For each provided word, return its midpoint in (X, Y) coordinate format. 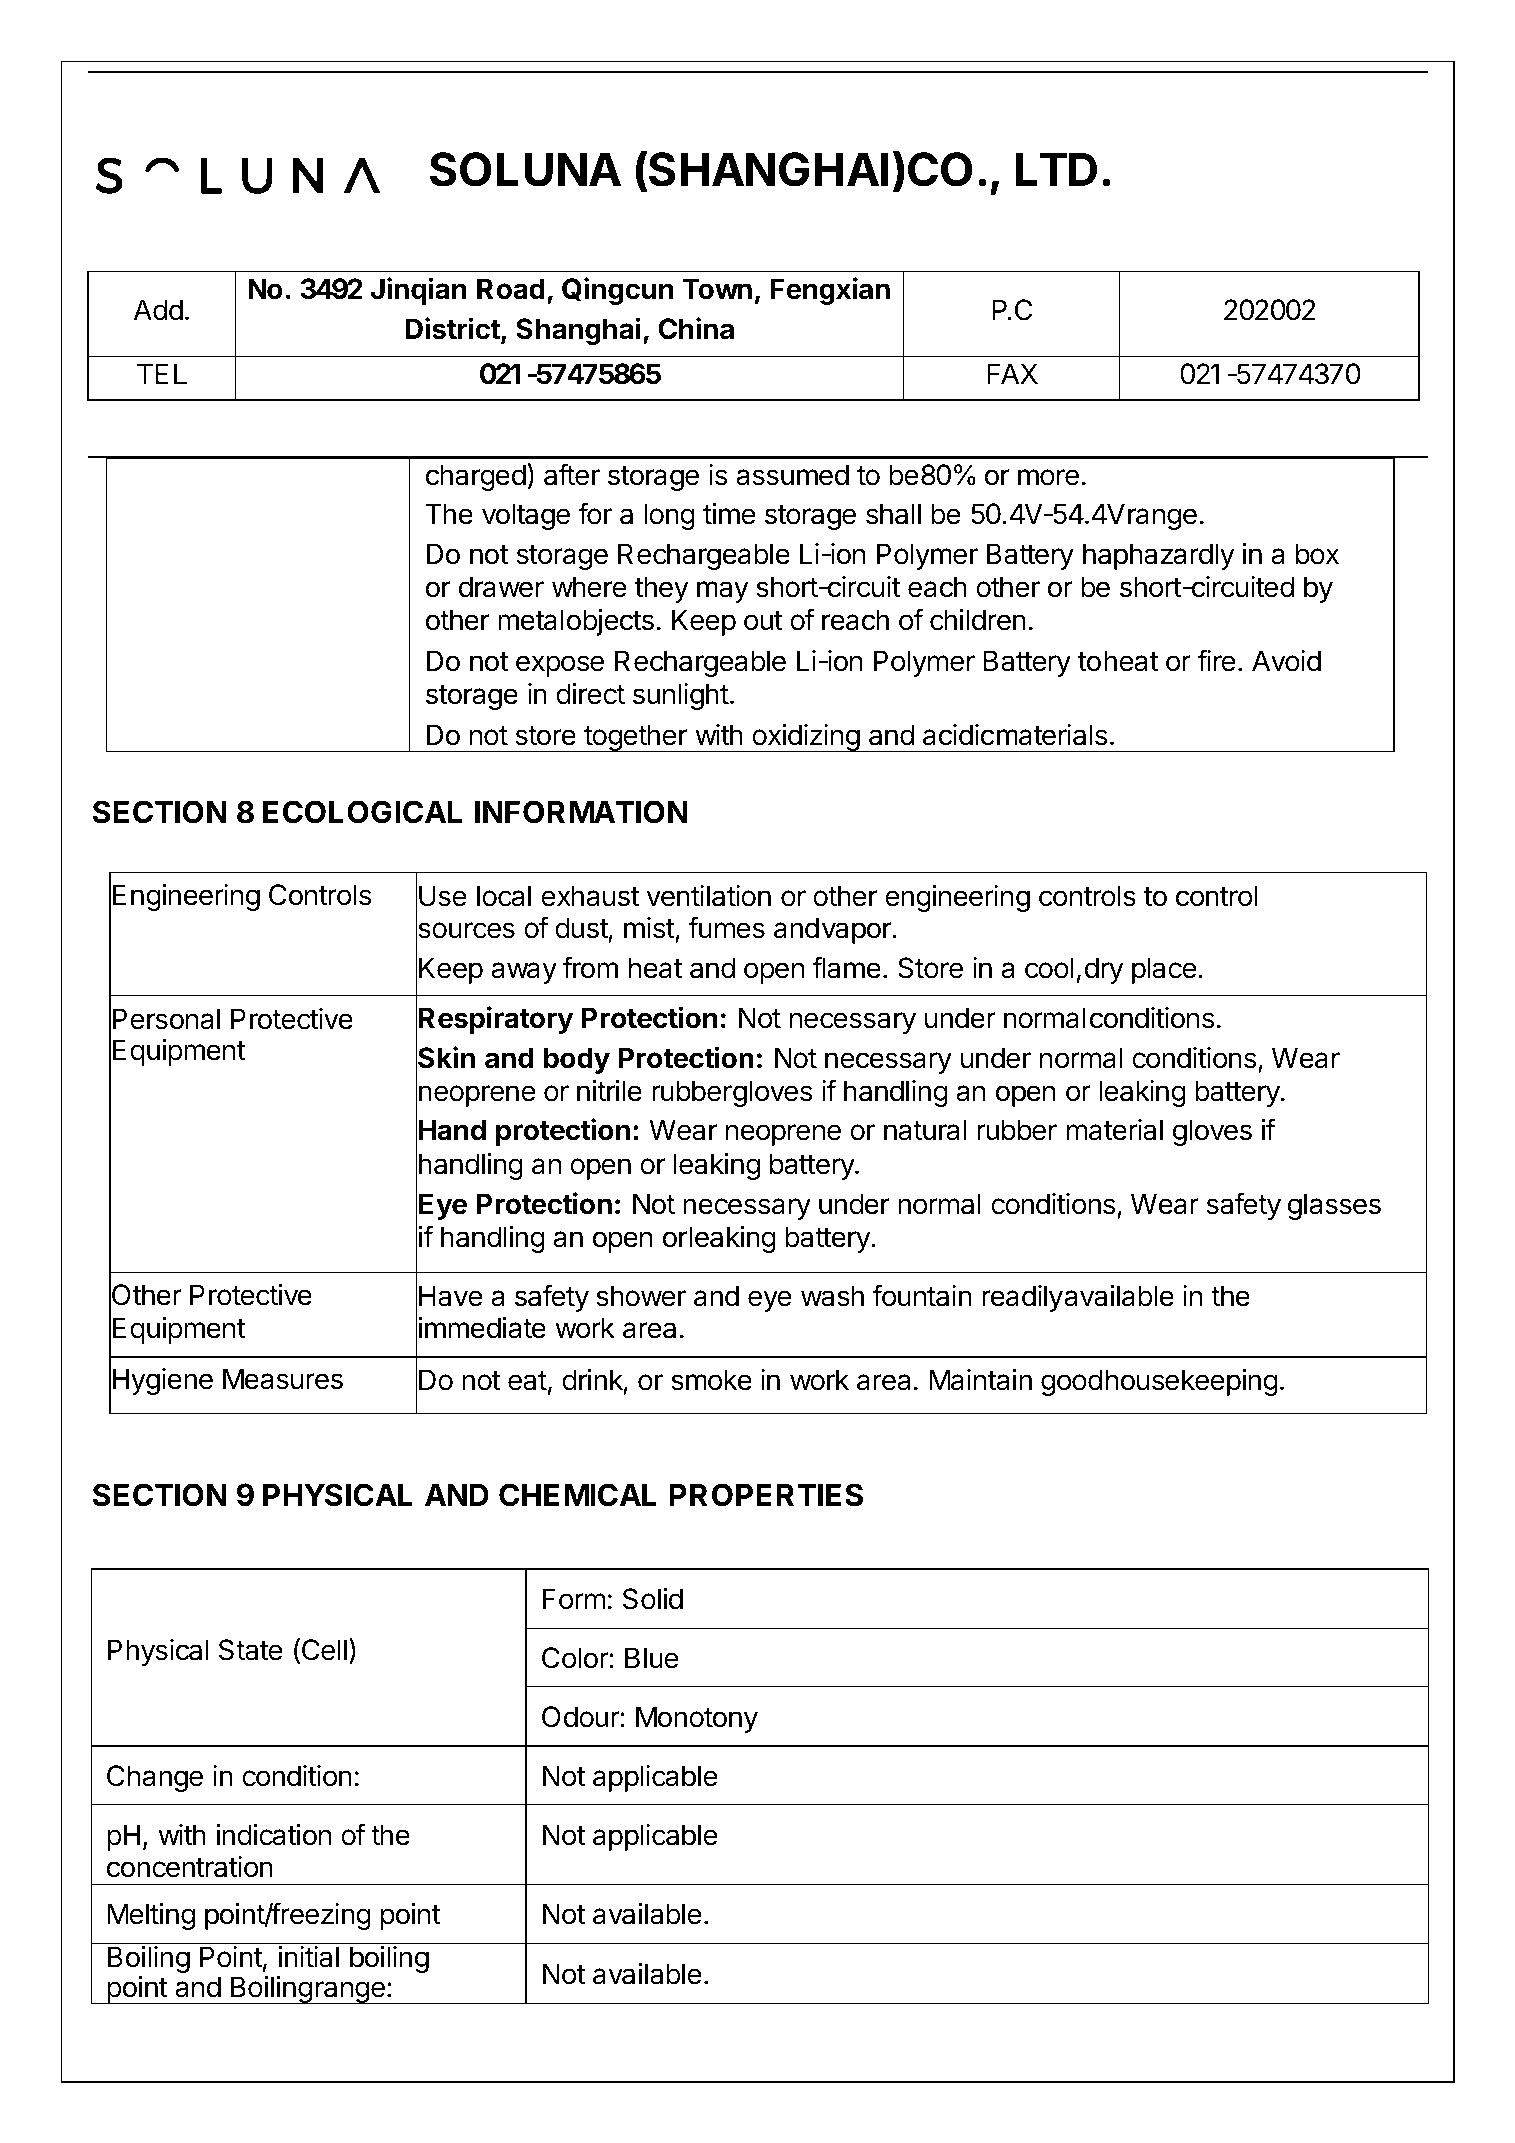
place (1164, 970)
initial (308, 1957)
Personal (166, 1019)
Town (717, 289)
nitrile (609, 1091)
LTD (1056, 169)
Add (158, 310)
